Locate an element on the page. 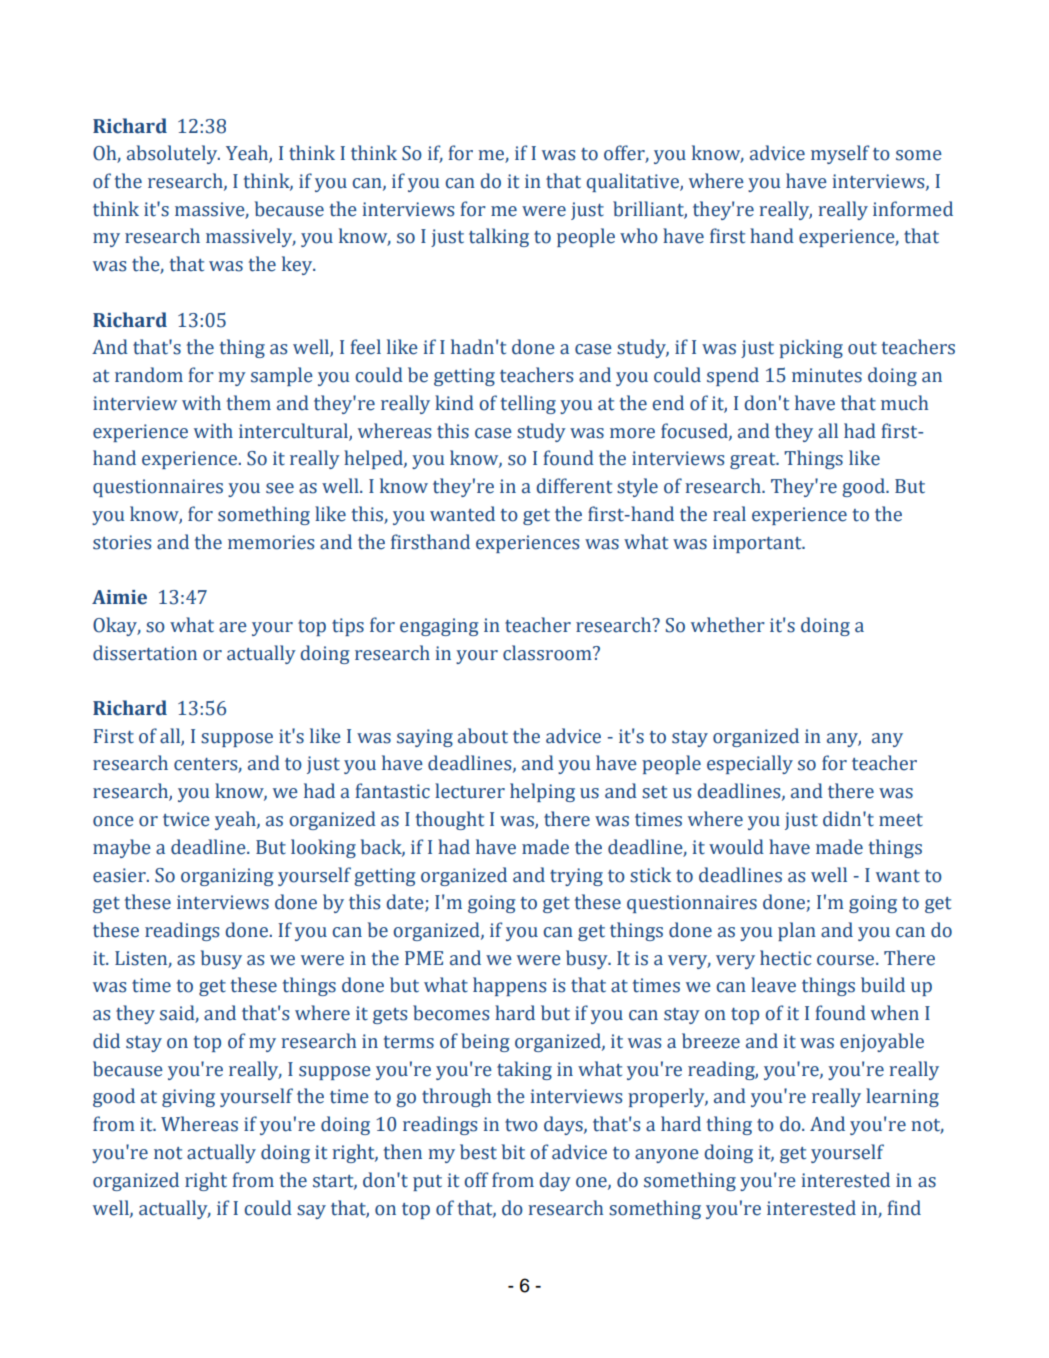 This document has width=1049, height=1358. about is located at coordinates (483, 736).
